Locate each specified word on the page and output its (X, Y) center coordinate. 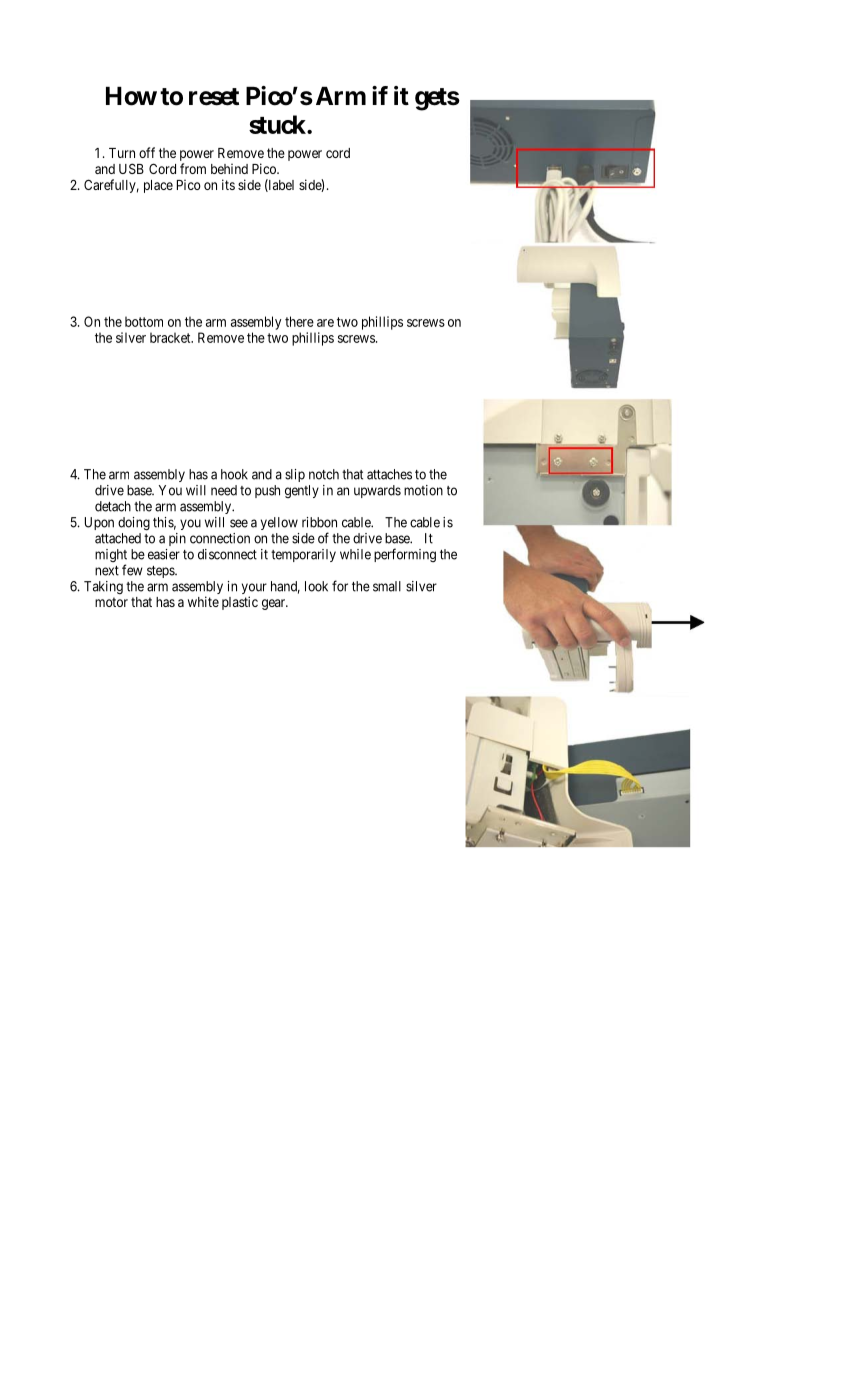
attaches (389, 474)
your (254, 590)
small (387, 586)
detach (113, 506)
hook (234, 474)
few (132, 570)
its (228, 184)
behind (229, 168)
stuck (278, 124)
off (147, 152)
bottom (144, 321)
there (299, 321)
